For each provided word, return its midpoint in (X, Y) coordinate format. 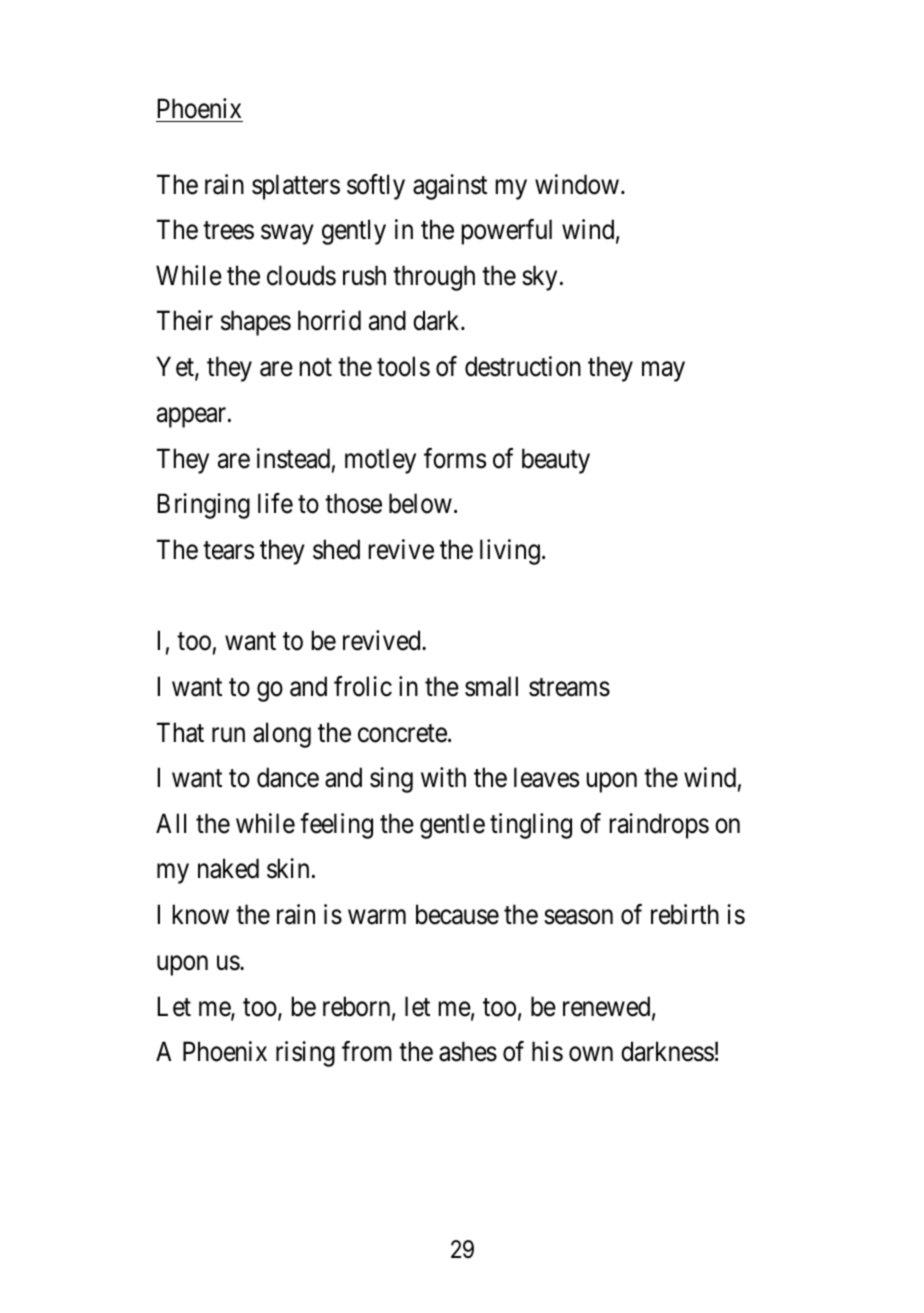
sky (539, 278)
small (491, 686)
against (450, 187)
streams (569, 687)
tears (228, 551)
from (367, 1051)
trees (228, 231)
